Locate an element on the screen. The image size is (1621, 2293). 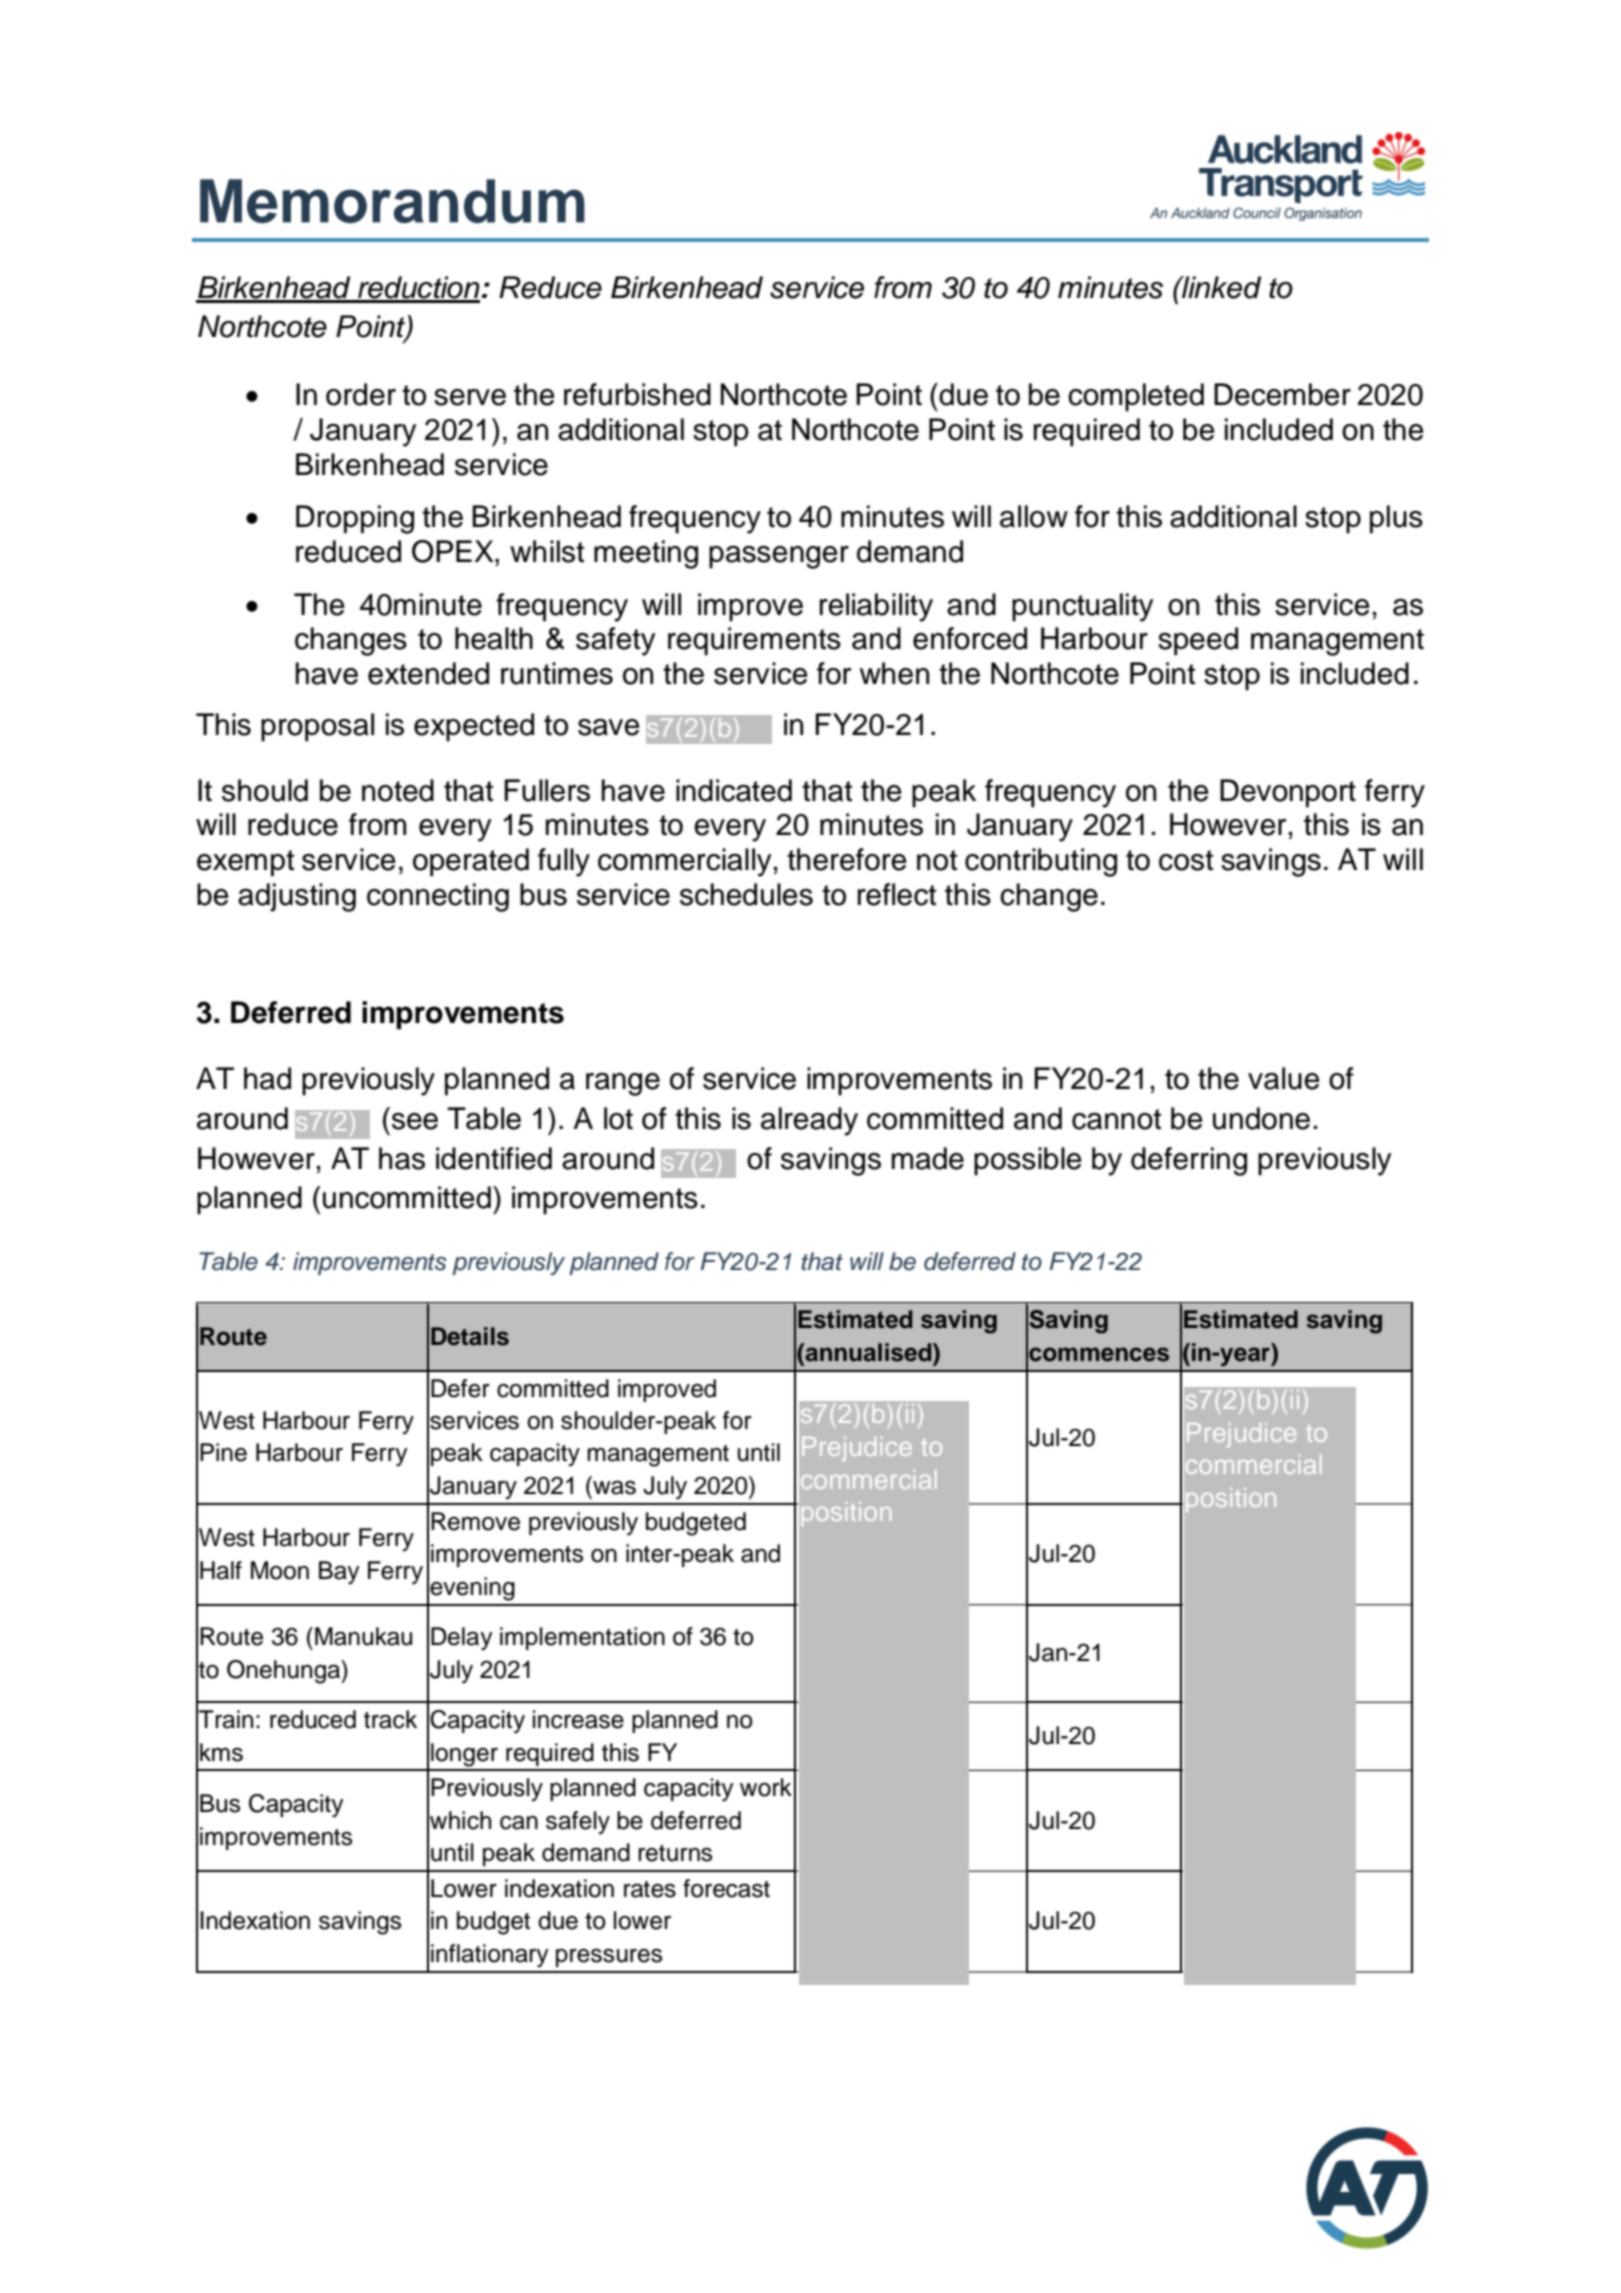
refurbished is located at coordinates (637, 394).
